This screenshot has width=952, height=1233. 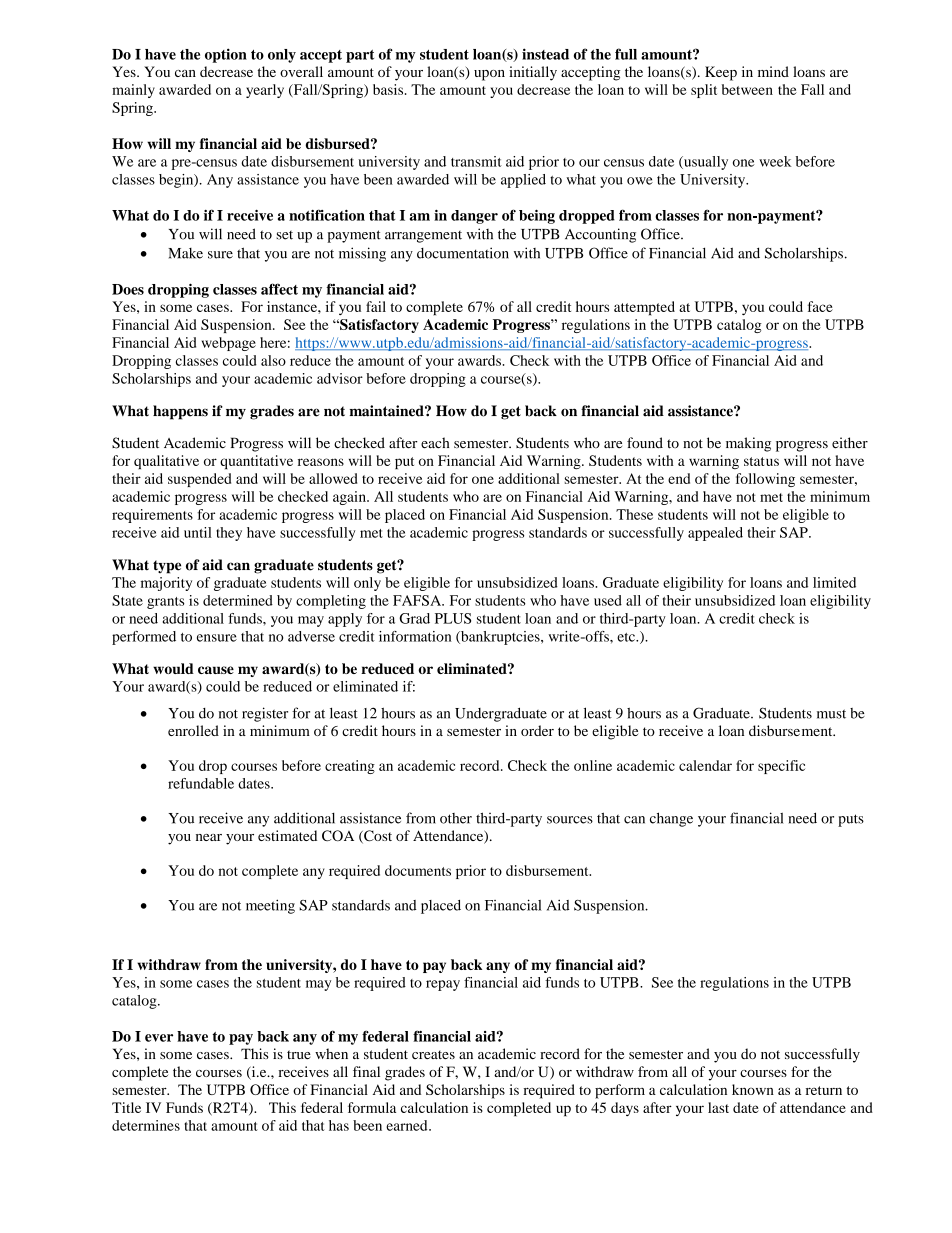 What do you see at coordinates (453, 618) in the screenshot?
I see `PLUS` at bounding box center [453, 618].
